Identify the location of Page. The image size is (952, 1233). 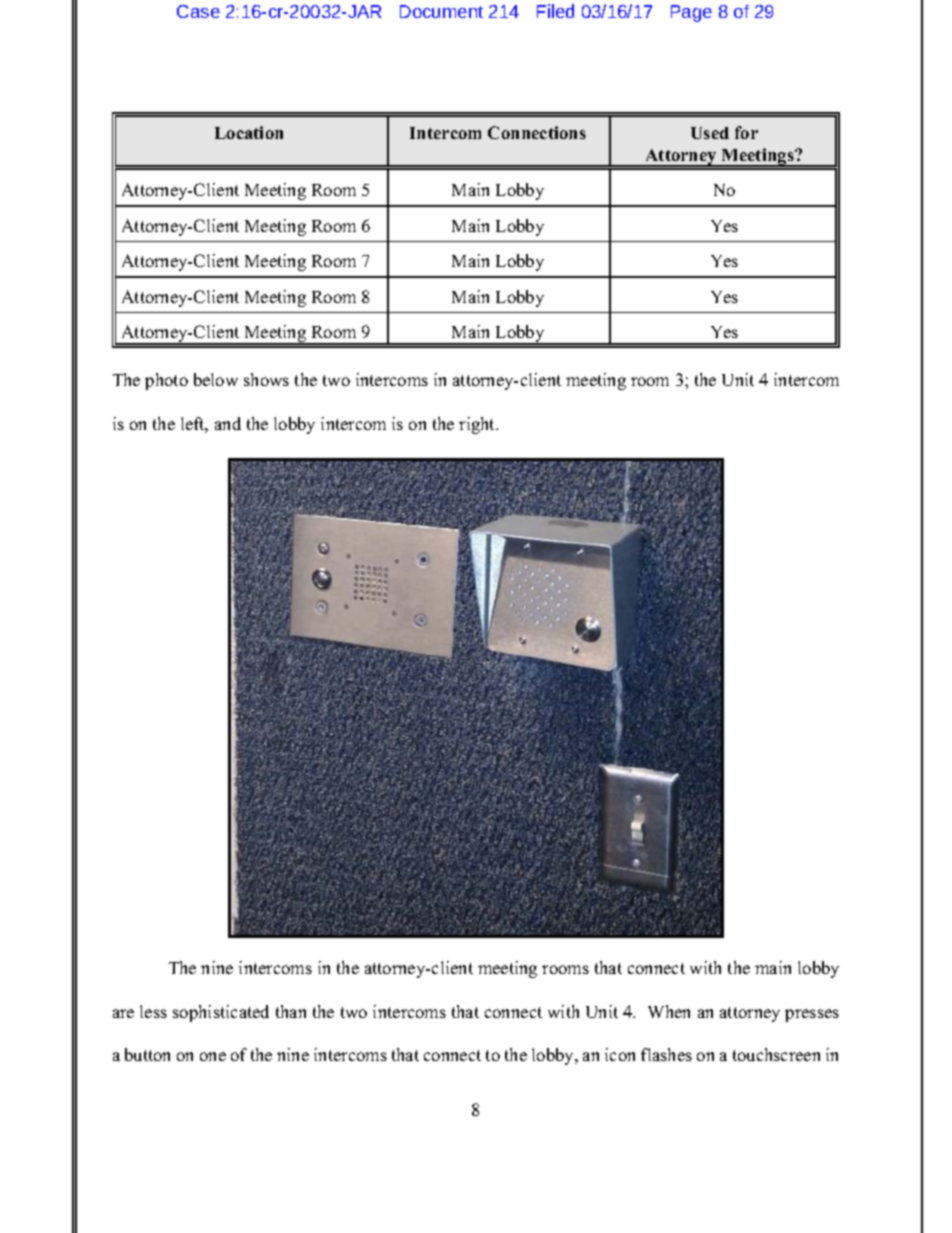
(691, 13).
